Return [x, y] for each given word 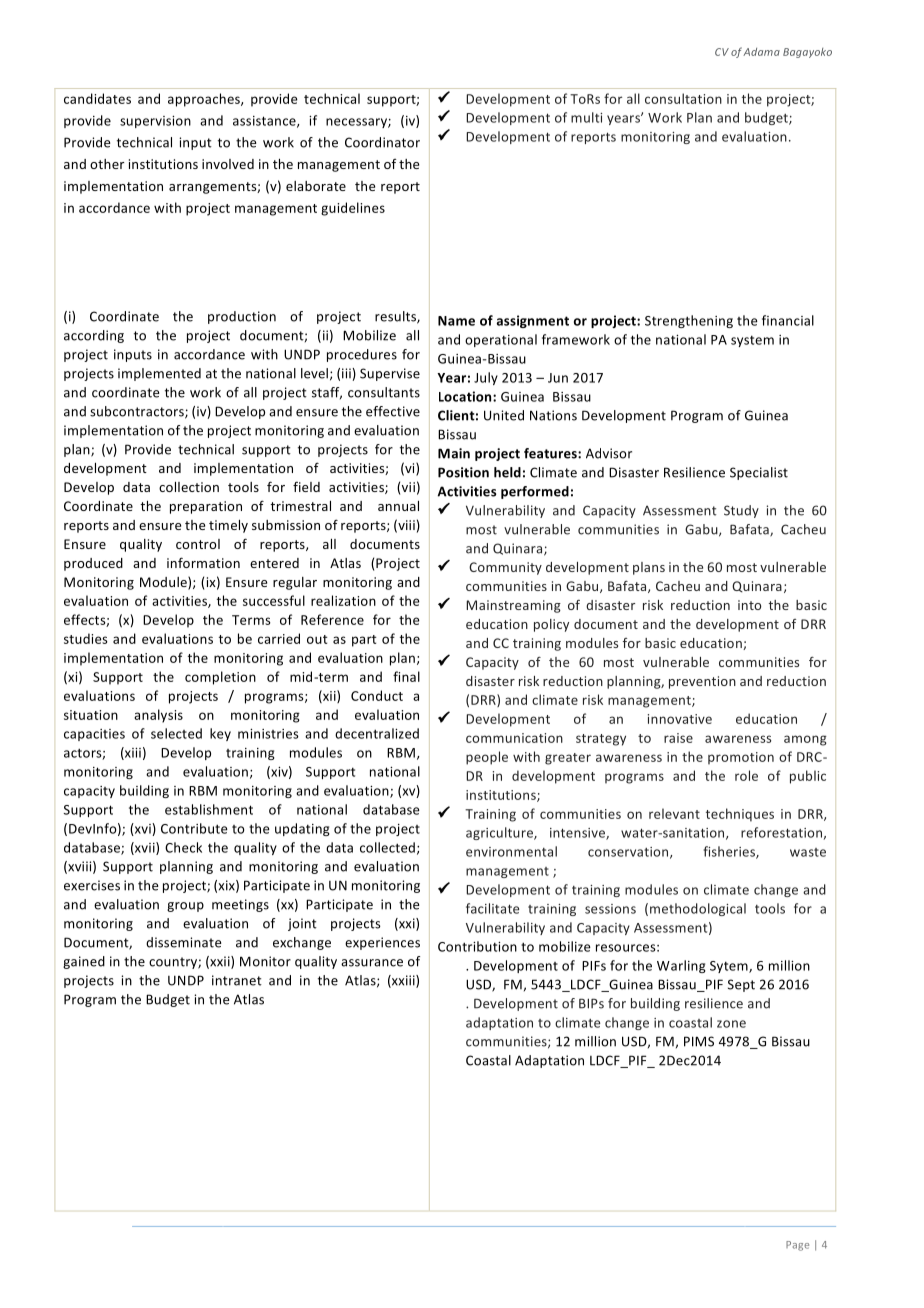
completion [220, 678]
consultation [683, 98]
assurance [372, 963]
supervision [155, 122]
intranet [237, 980]
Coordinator [382, 142]
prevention [702, 682]
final [406, 676]
